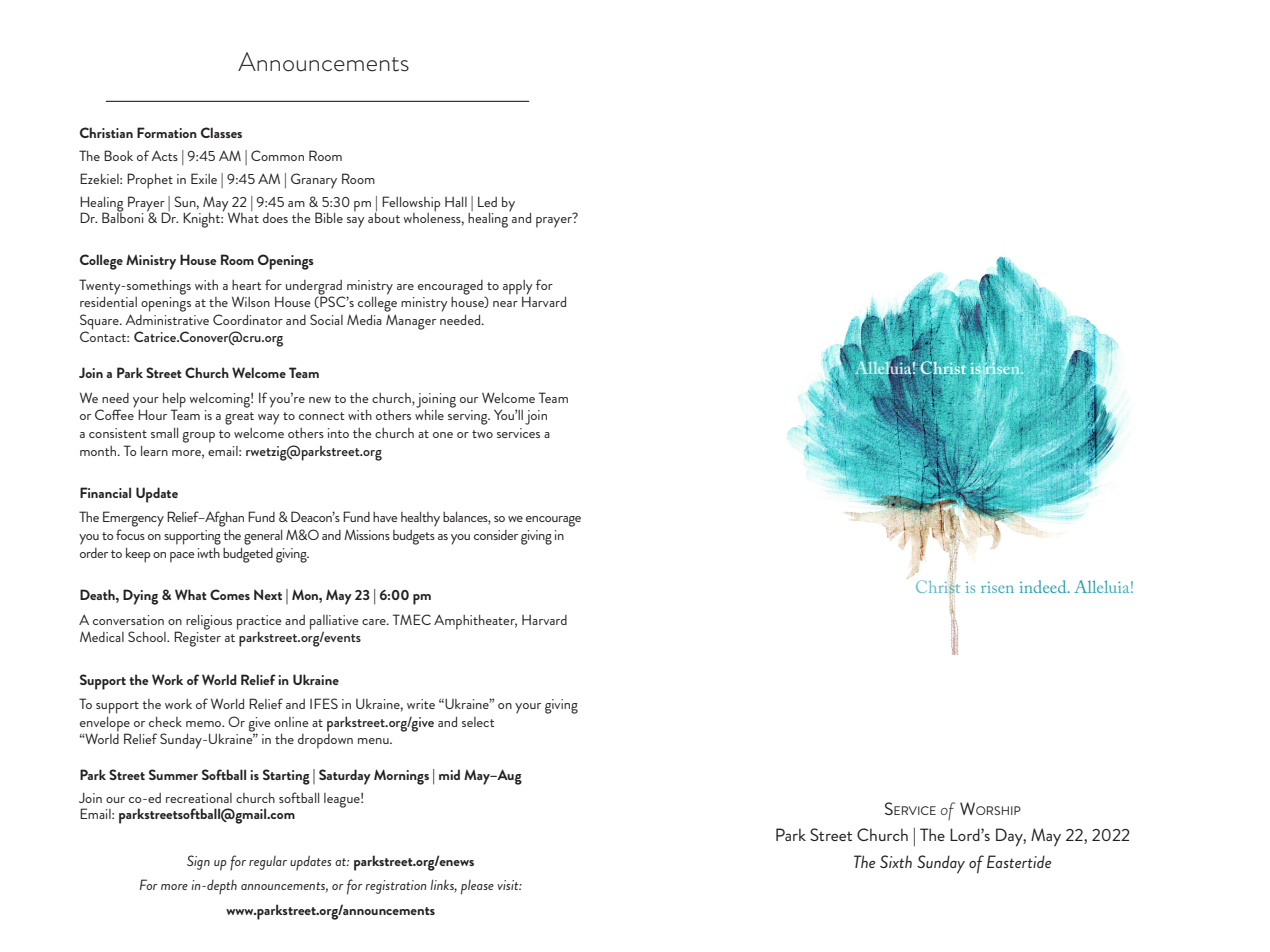 The width and height of the screenshot is (1270, 952). Describe the element at coordinates (1044, 586) in the screenshot. I see `indeed` at that location.
